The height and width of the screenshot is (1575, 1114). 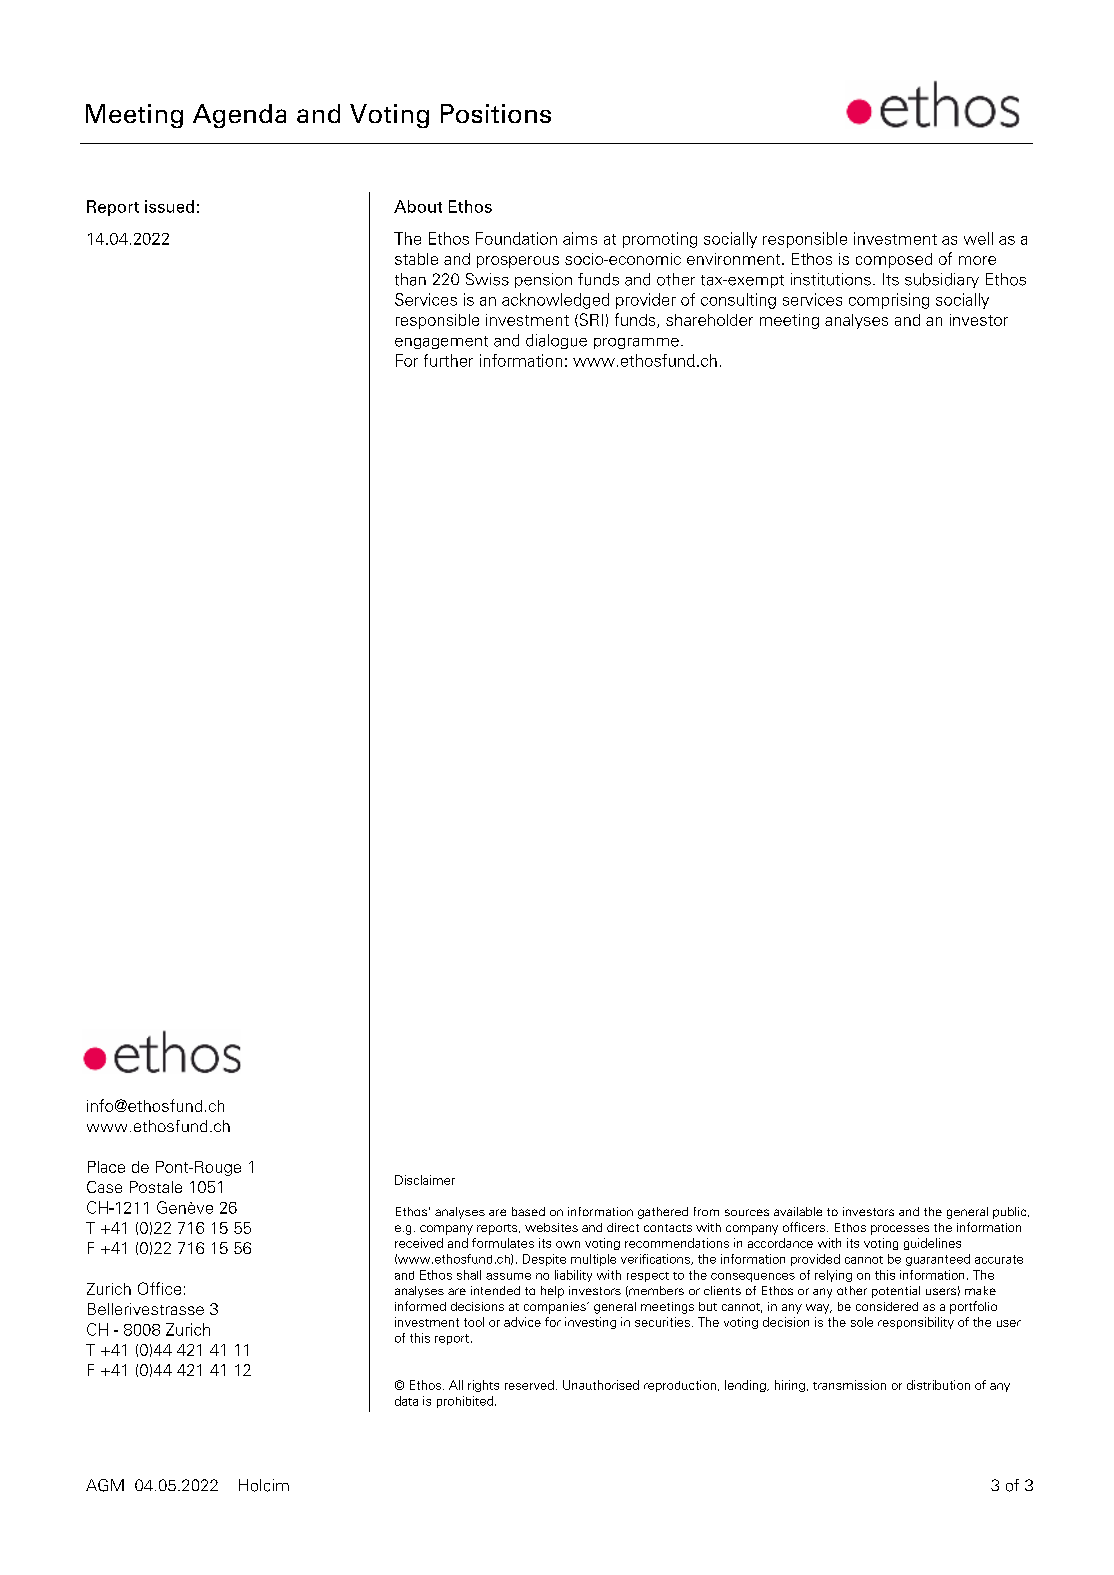 What do you see at coordinates (105, 1485) in the screenshot?
I see `AGM` at bounding box center [105, 1485].
